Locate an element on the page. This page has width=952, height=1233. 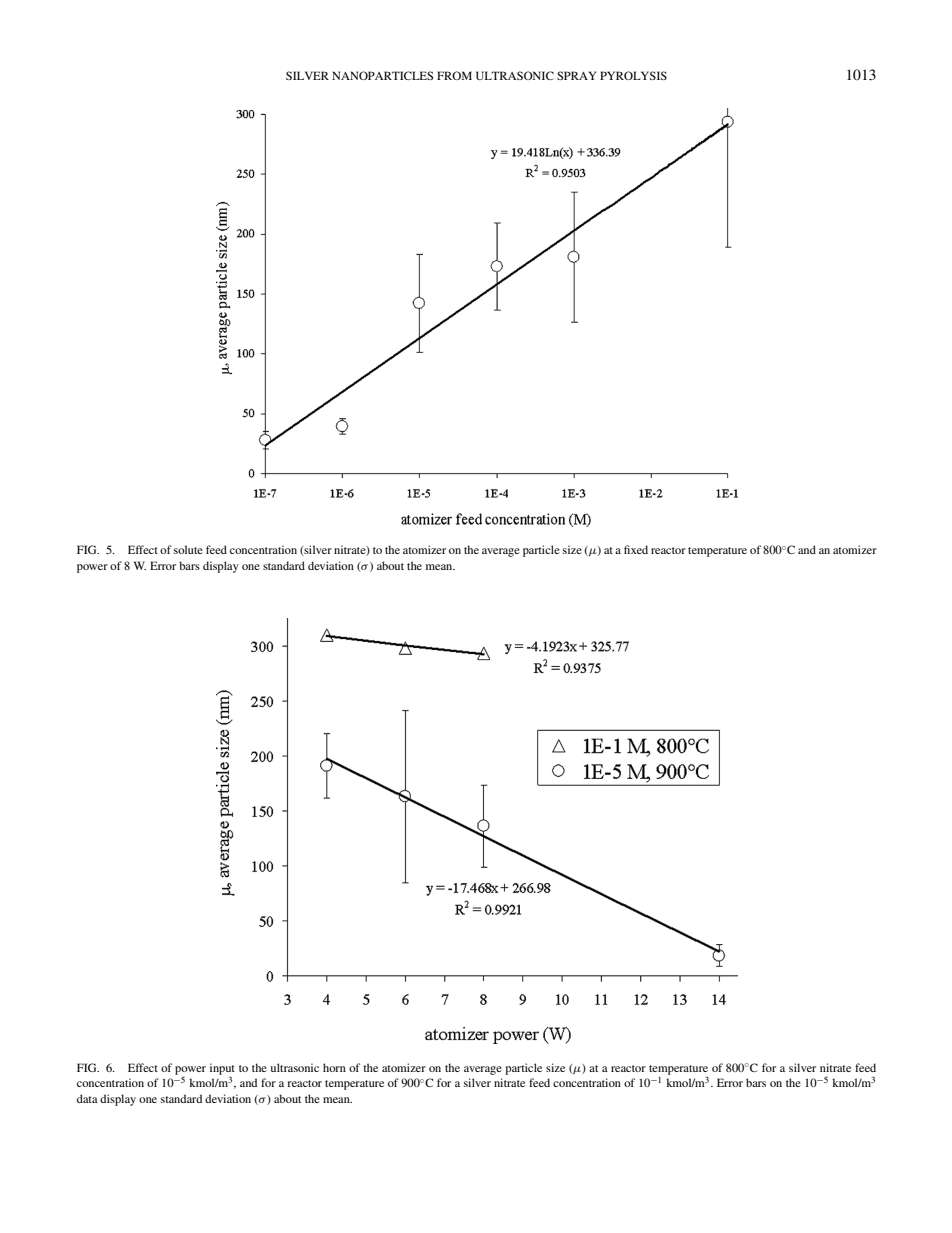
PYROLYSIS is located at coordinates (633, 75).
